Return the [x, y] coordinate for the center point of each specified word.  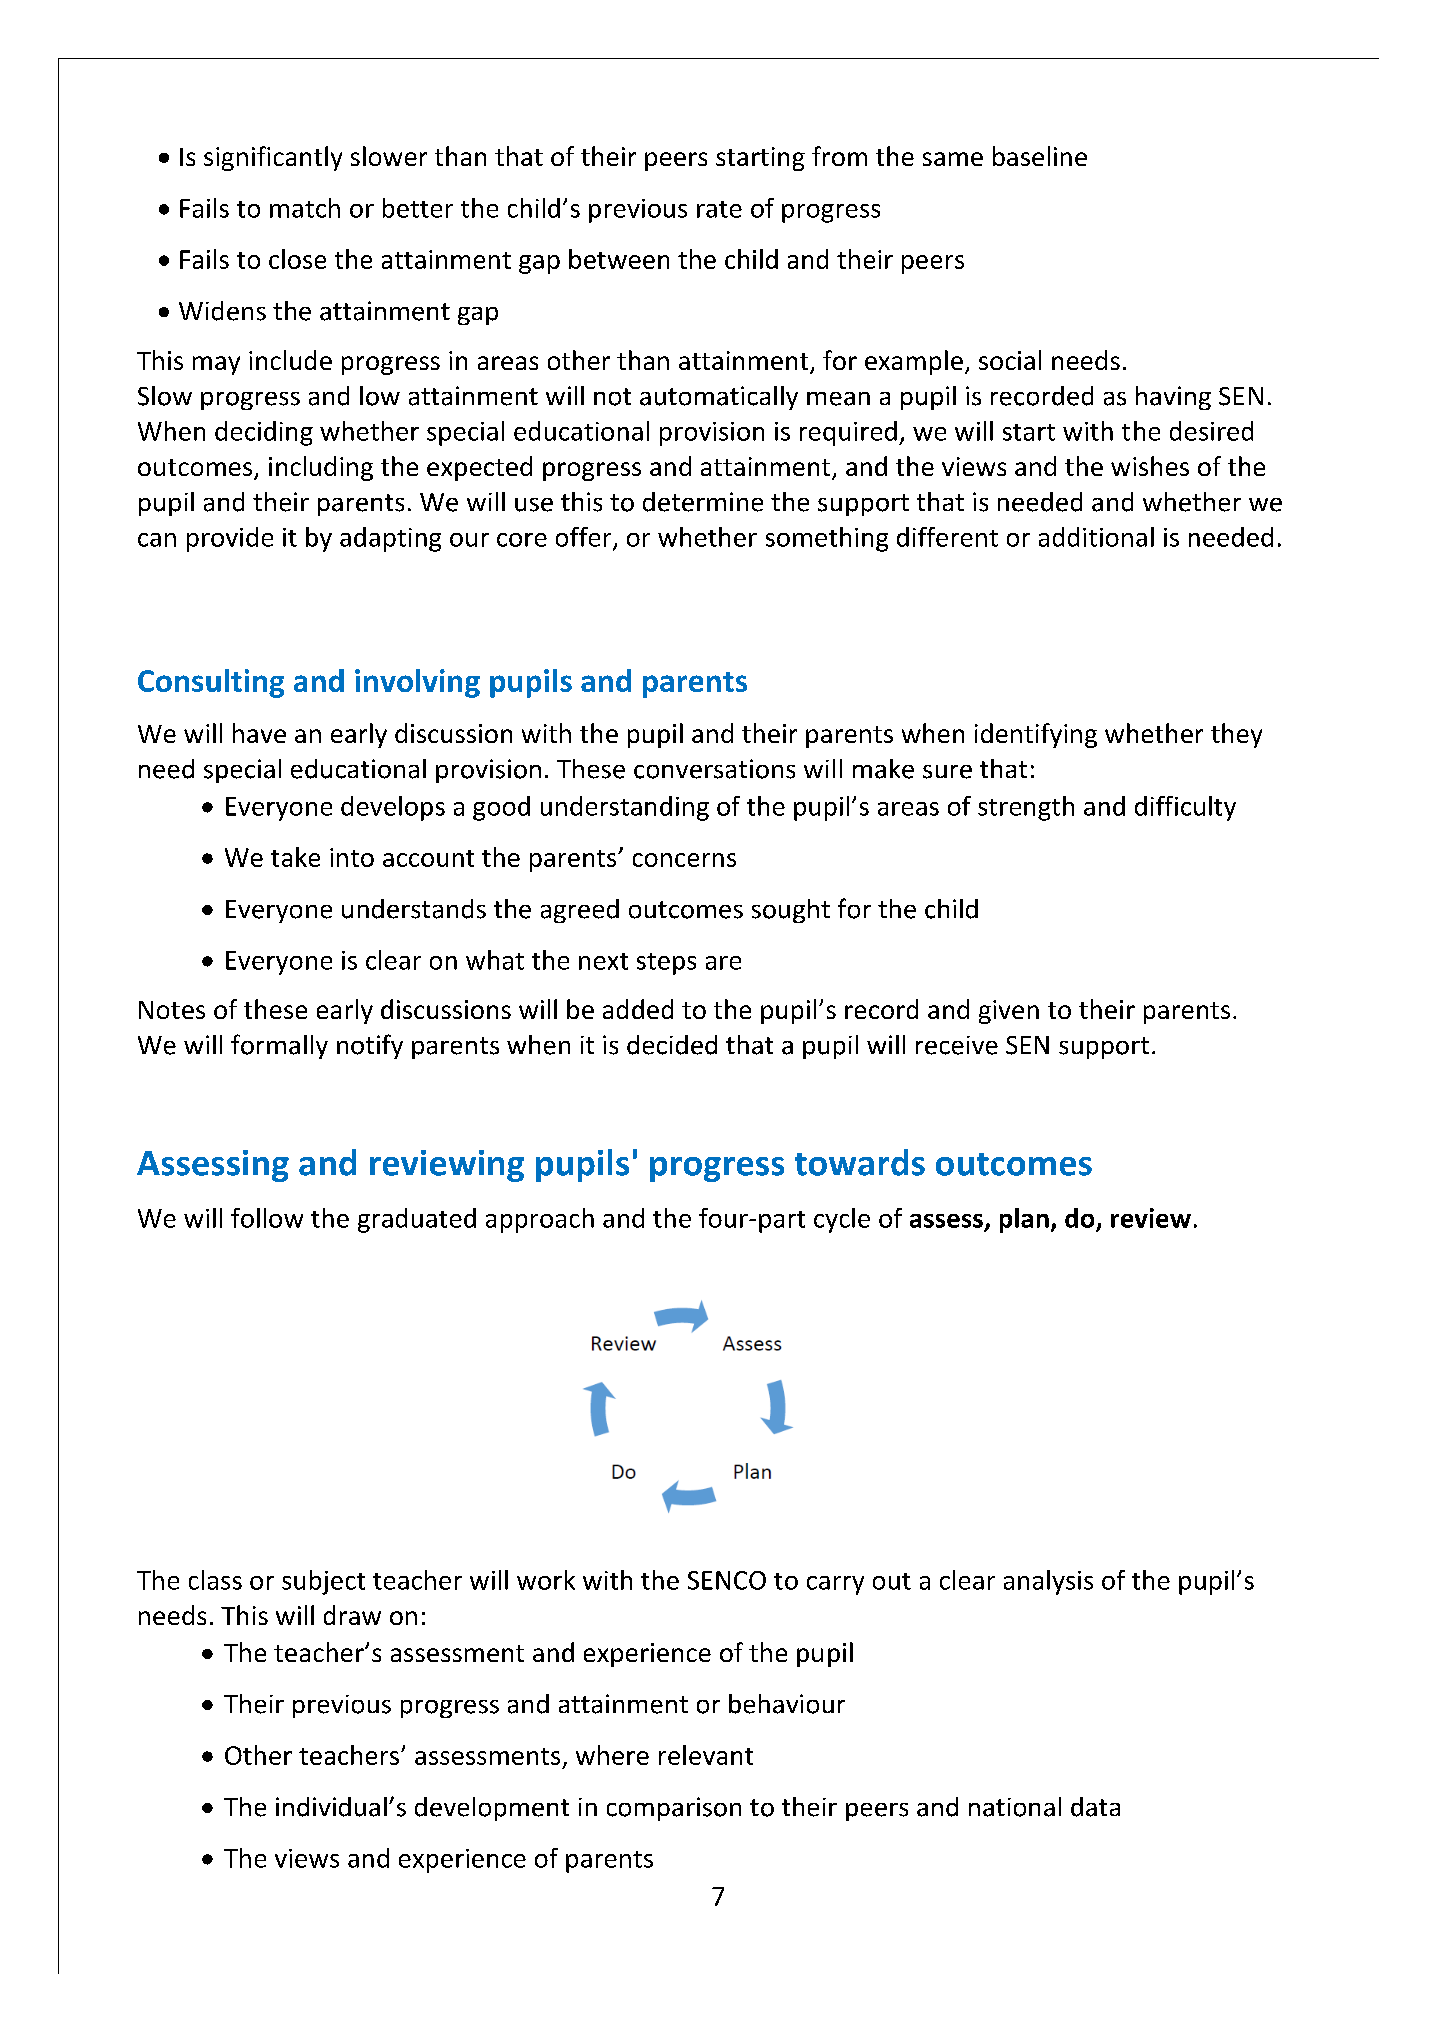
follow [267, 1218]
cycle [842, 1220]
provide [230, 539]
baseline [1040, 156]
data [1095, 1807]
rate [719, 209]
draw [352, 1615]
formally [279, 1046]
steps [666, 964]
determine [703, 502]
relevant [706, 1755]
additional [1096, 537]
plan [1024, 1220]
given [1009, 1012]
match [305, 208]
